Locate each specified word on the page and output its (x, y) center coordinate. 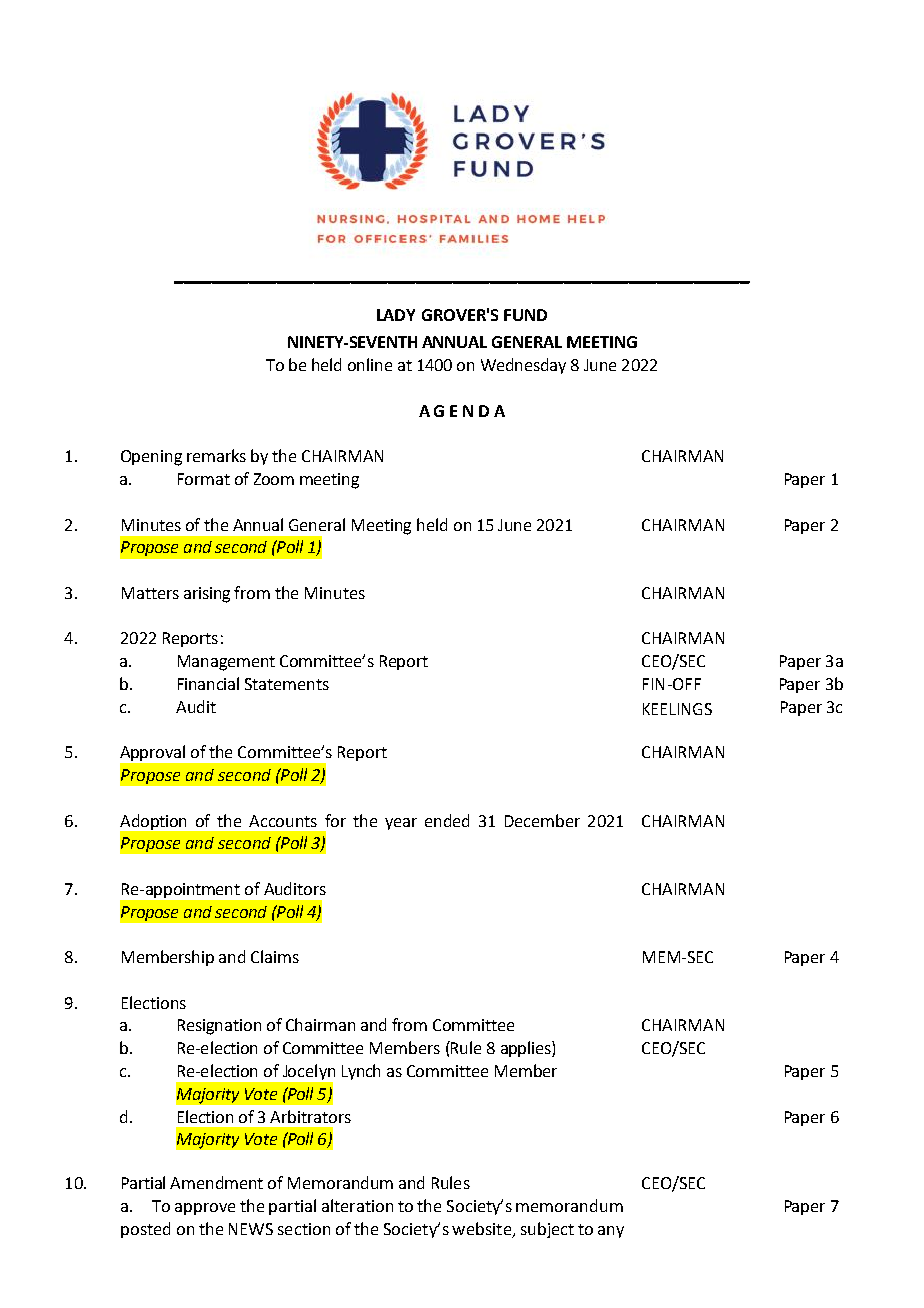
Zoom (274, 479)
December (542, 820)
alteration (357, 1205)
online (370, 364)
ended (447, 820)
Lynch (361, 1072)
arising (207, 595)
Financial (208, 683)
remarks (216, 455)
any (611, 1232)
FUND (525, 315)
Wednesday (523, 366)
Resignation (219, 1027)
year (401, 824)
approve (205, 1209)
